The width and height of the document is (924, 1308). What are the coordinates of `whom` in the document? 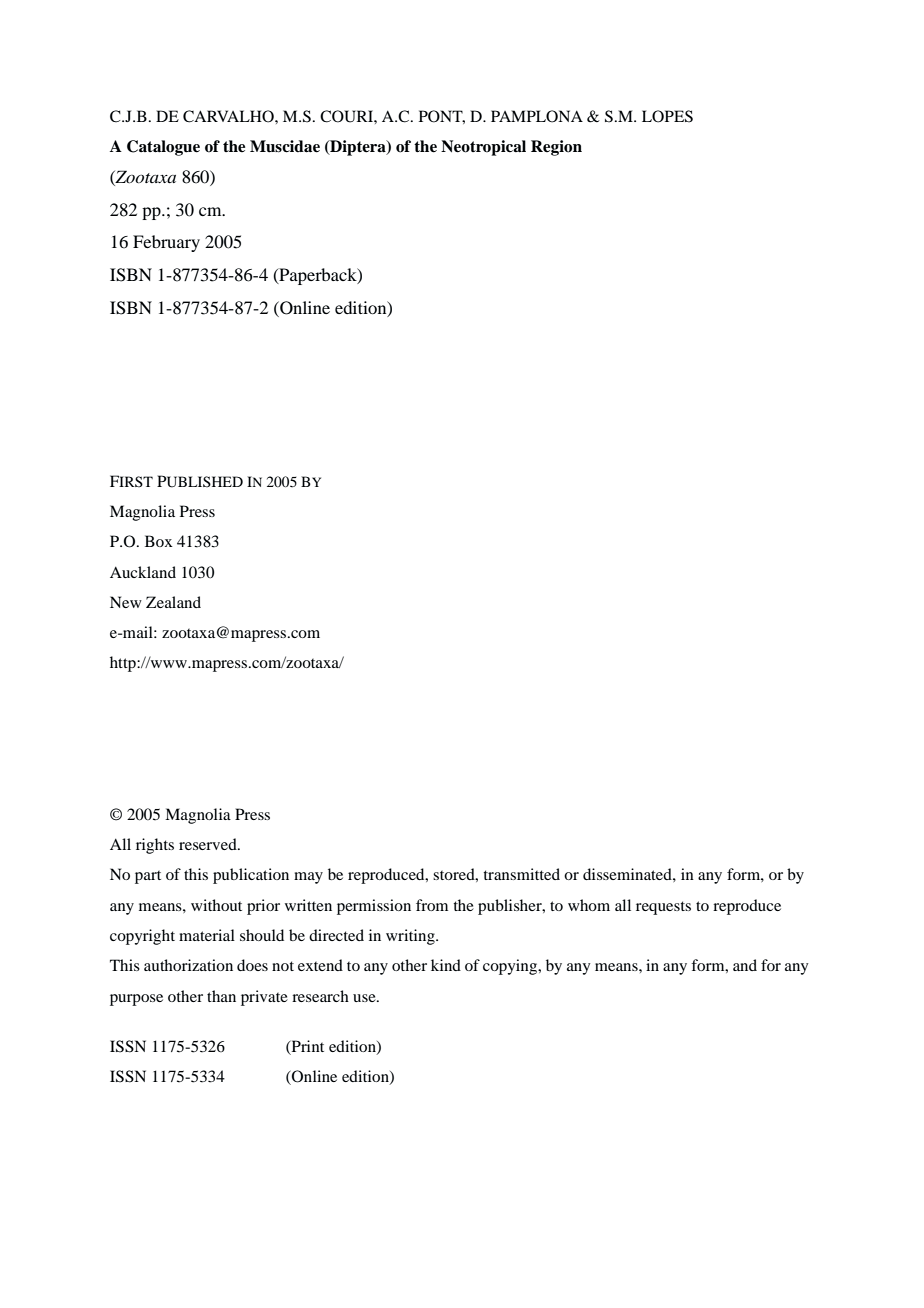 It's located at (589, 905).
